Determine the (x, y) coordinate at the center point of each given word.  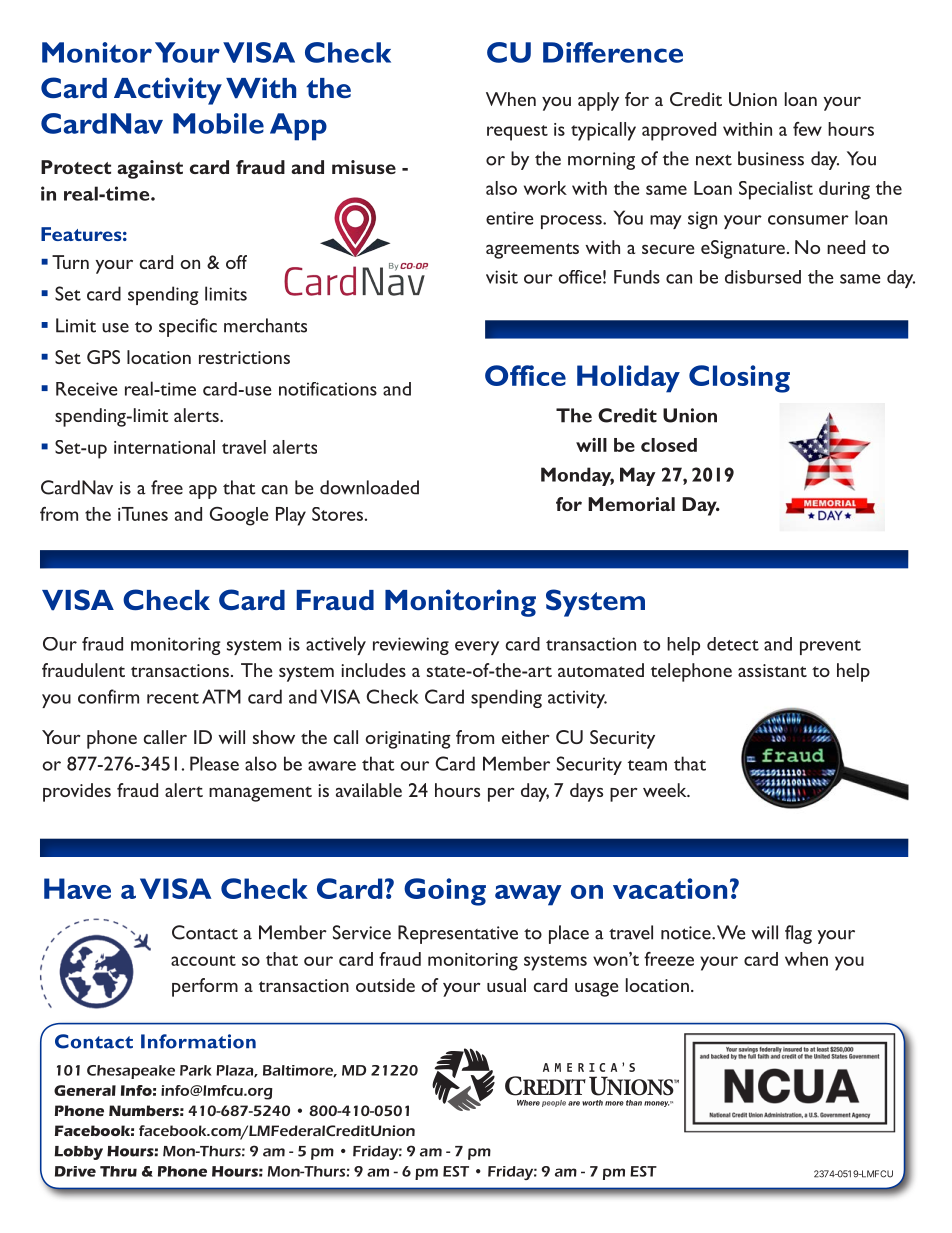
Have (77, 888)
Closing (739, 379)
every (477, 648)
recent (173, 698)
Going (445, 892)
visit (502, 277)
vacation (670, 888)
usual (506, 985)
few (807, 129)
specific (188, 327)
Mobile (218, 123)
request (517, 133)
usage (596, 989)
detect (733, 644)
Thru (118, 1171)
